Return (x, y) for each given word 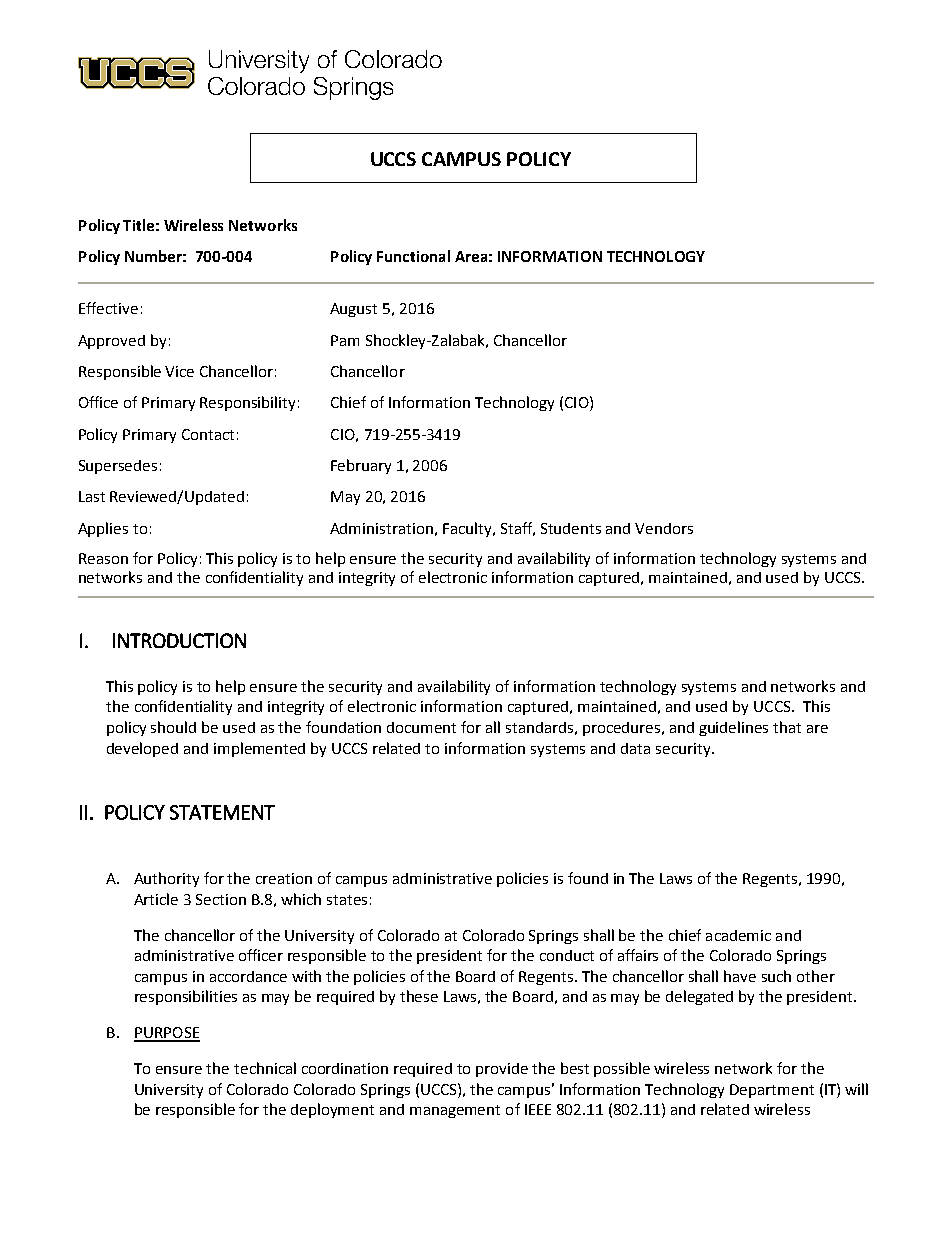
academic (738, 935)
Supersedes (118, 467)
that (787, 727)
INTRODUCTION (179, 640)
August (353, 310)
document (421, 727)
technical (265, 1068)
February (361, 466)
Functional (413, 256)
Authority (166, 879)
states (347, 900)
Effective (108, 308)
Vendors (664, 528)
